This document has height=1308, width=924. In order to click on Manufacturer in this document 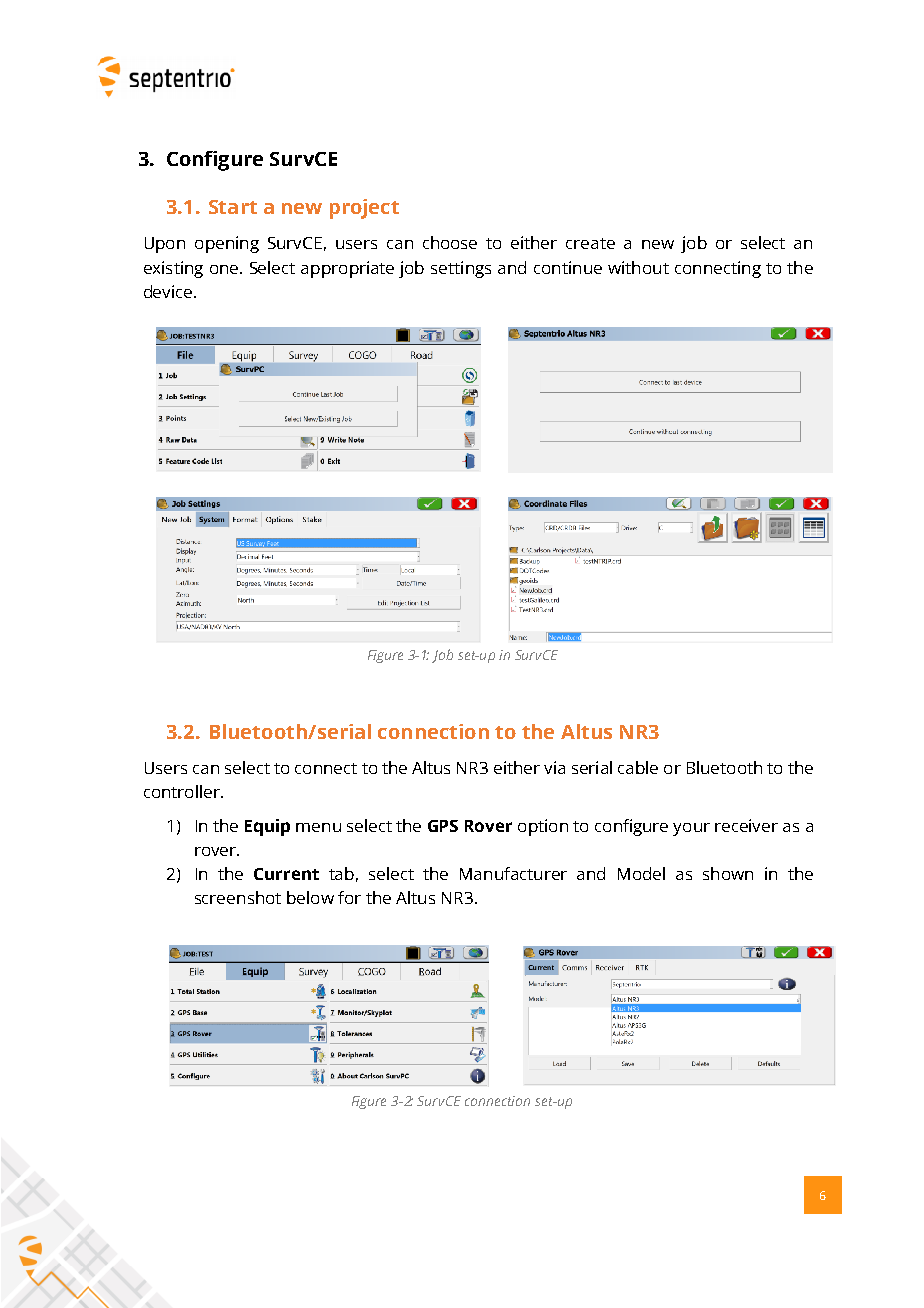, I will do `click(513, 873)`.
